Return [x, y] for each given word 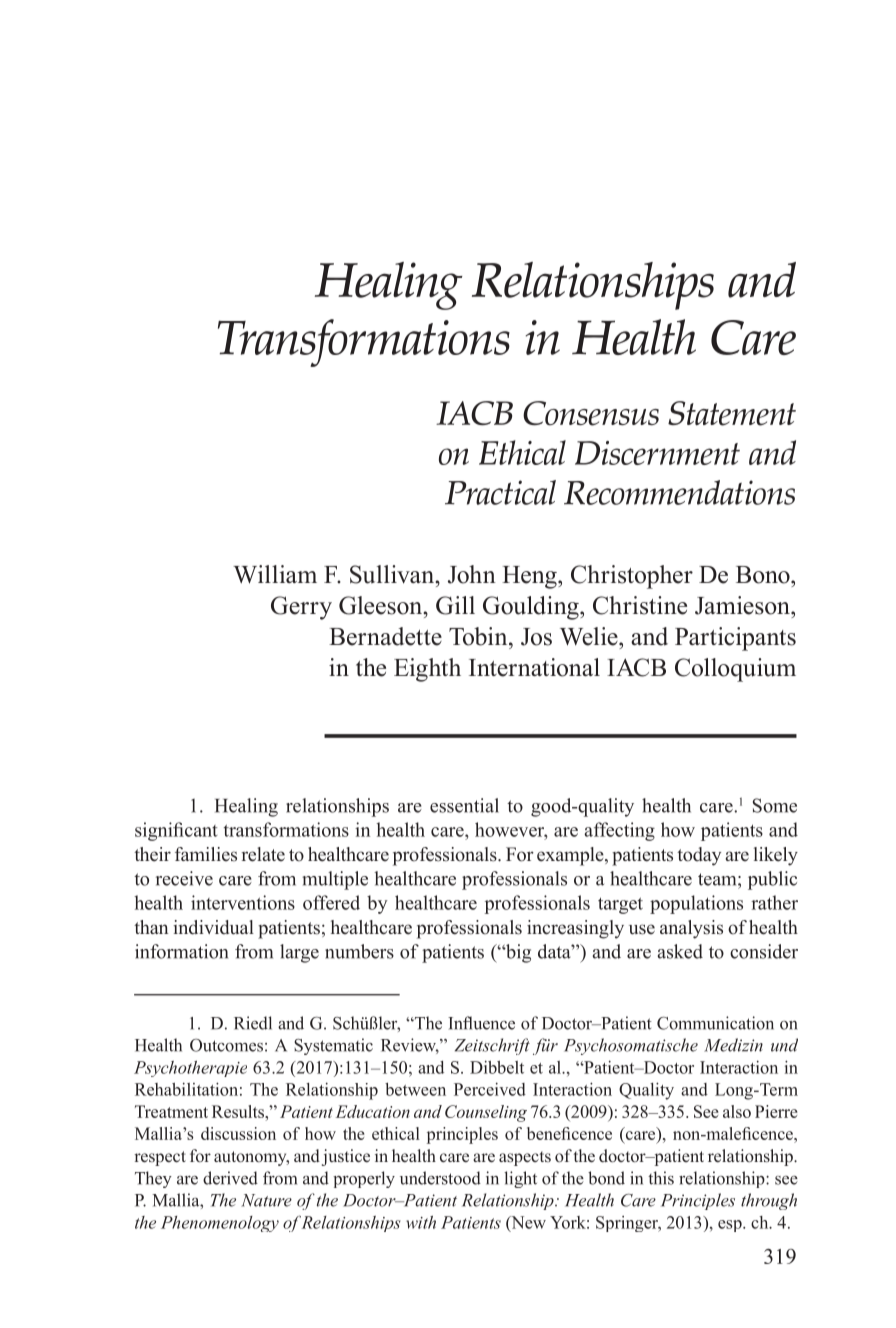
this [661, 1178]
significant [176, 831]
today [699, 856]
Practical [500, 492]
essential [464, 805]
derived [230, 1178]
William [275, 574]
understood [440, 1178]
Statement [732, 413]
